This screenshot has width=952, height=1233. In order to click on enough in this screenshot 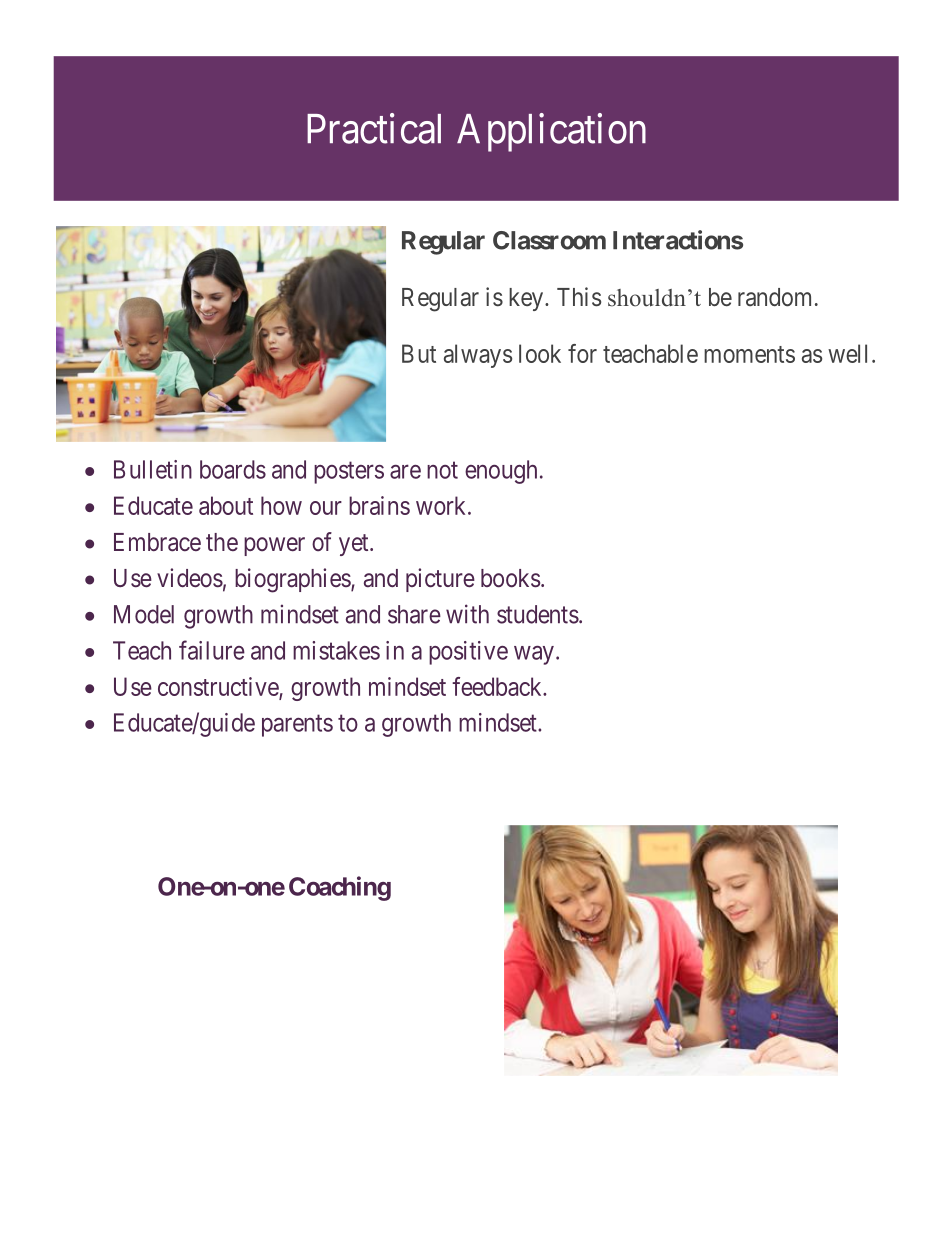, I will do `click(501, 472)`.
